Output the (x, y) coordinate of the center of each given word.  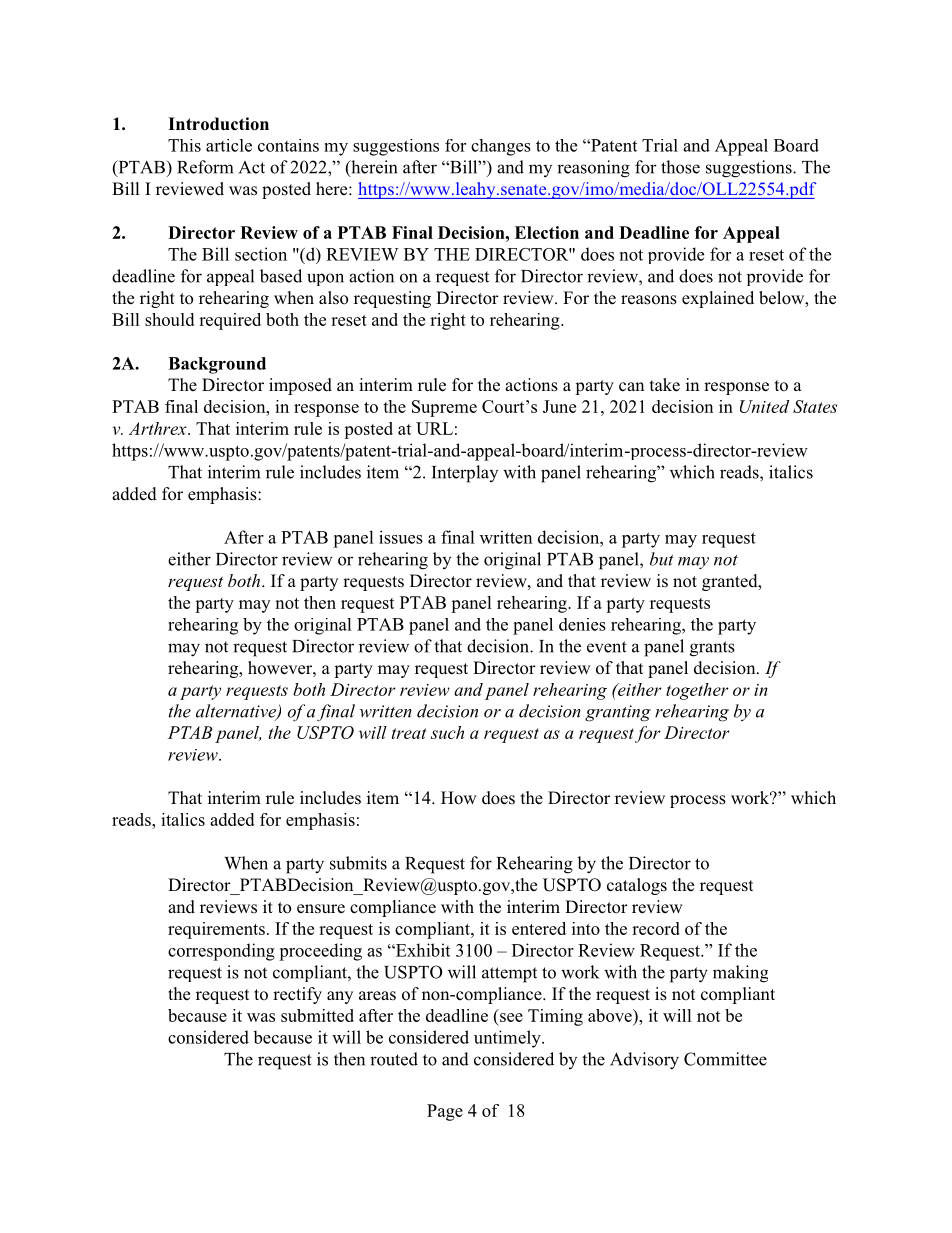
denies (582, 624)
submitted (317, 1015)
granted (731, 582)
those (680, 167)
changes (501, 147)
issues (401, 537)
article (229, 145)
